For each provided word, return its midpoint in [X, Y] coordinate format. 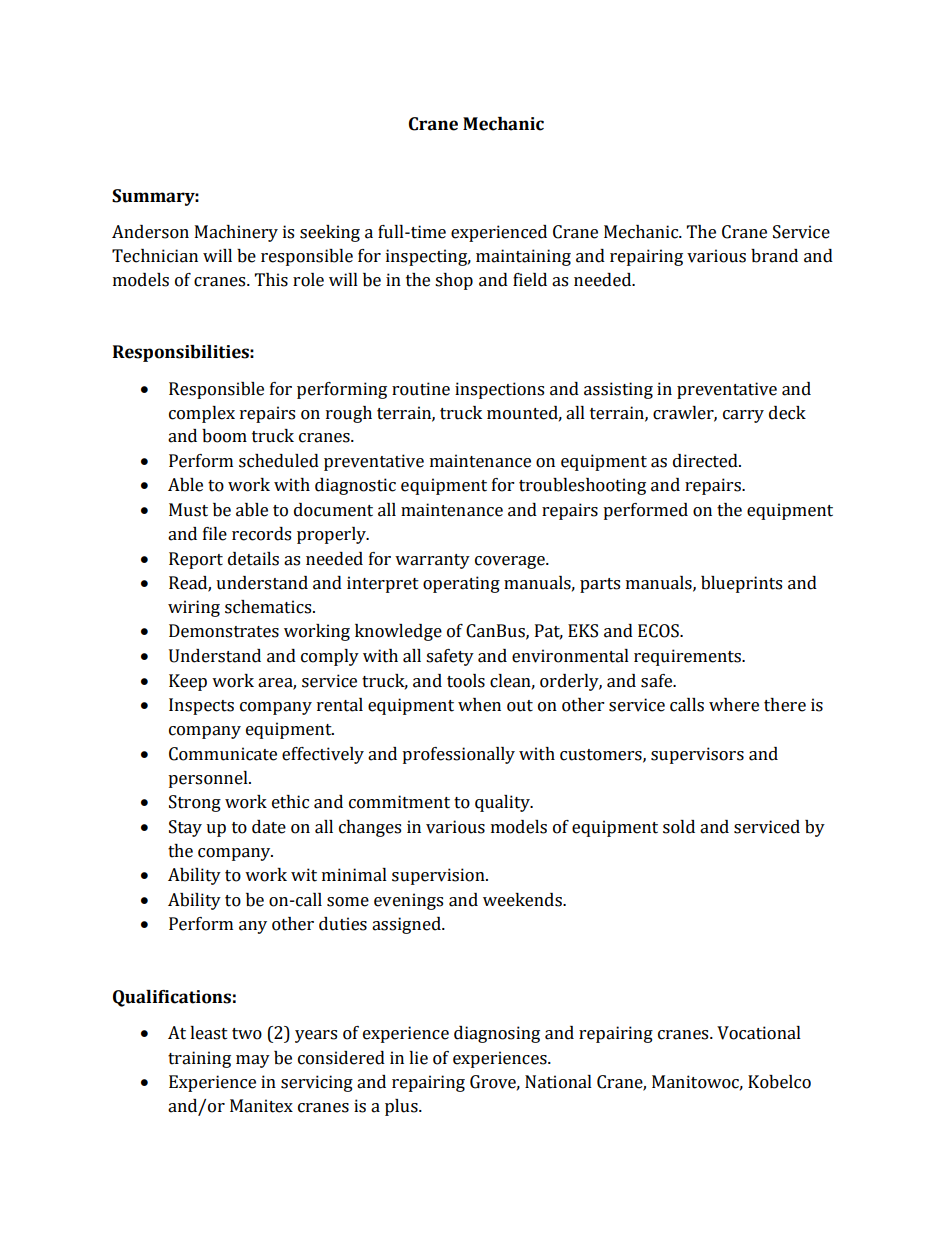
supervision [439, 876]
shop [454, 281]
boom [224, 436]
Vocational [759, 1033]
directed [706, 461]
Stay [185, 828]
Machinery [236, 233]
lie [418, 1058]
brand [774, 256]
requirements [688, 657]
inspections [499, 390]
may [253, 1061]
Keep [188, 682]
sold [679, 827]
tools [466, 681]
